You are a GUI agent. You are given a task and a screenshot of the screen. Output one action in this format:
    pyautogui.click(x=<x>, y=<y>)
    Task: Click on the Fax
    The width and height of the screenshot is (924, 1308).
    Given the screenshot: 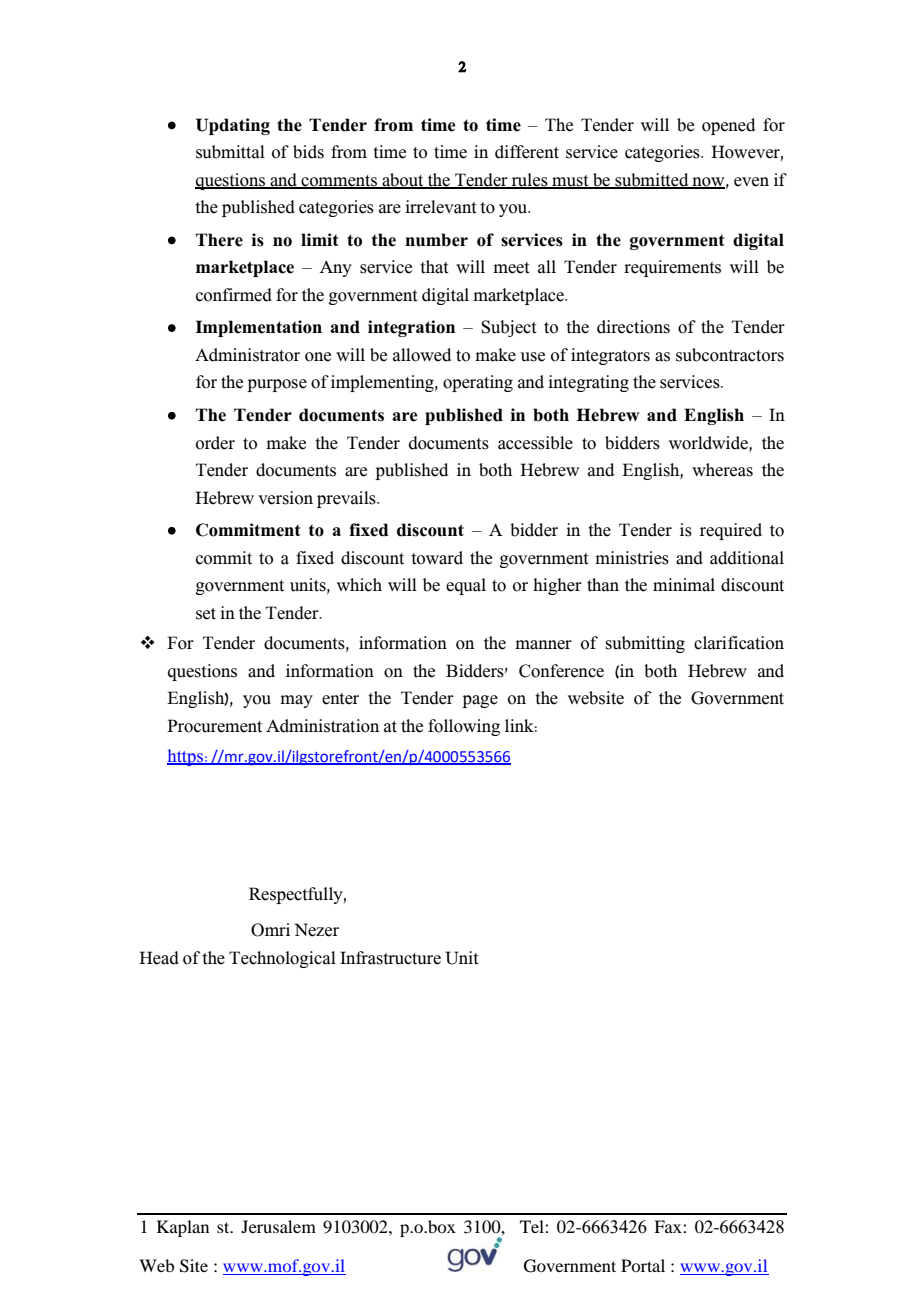 What is the action you would take?
    pyautogui.click(x=669, y=1226)
